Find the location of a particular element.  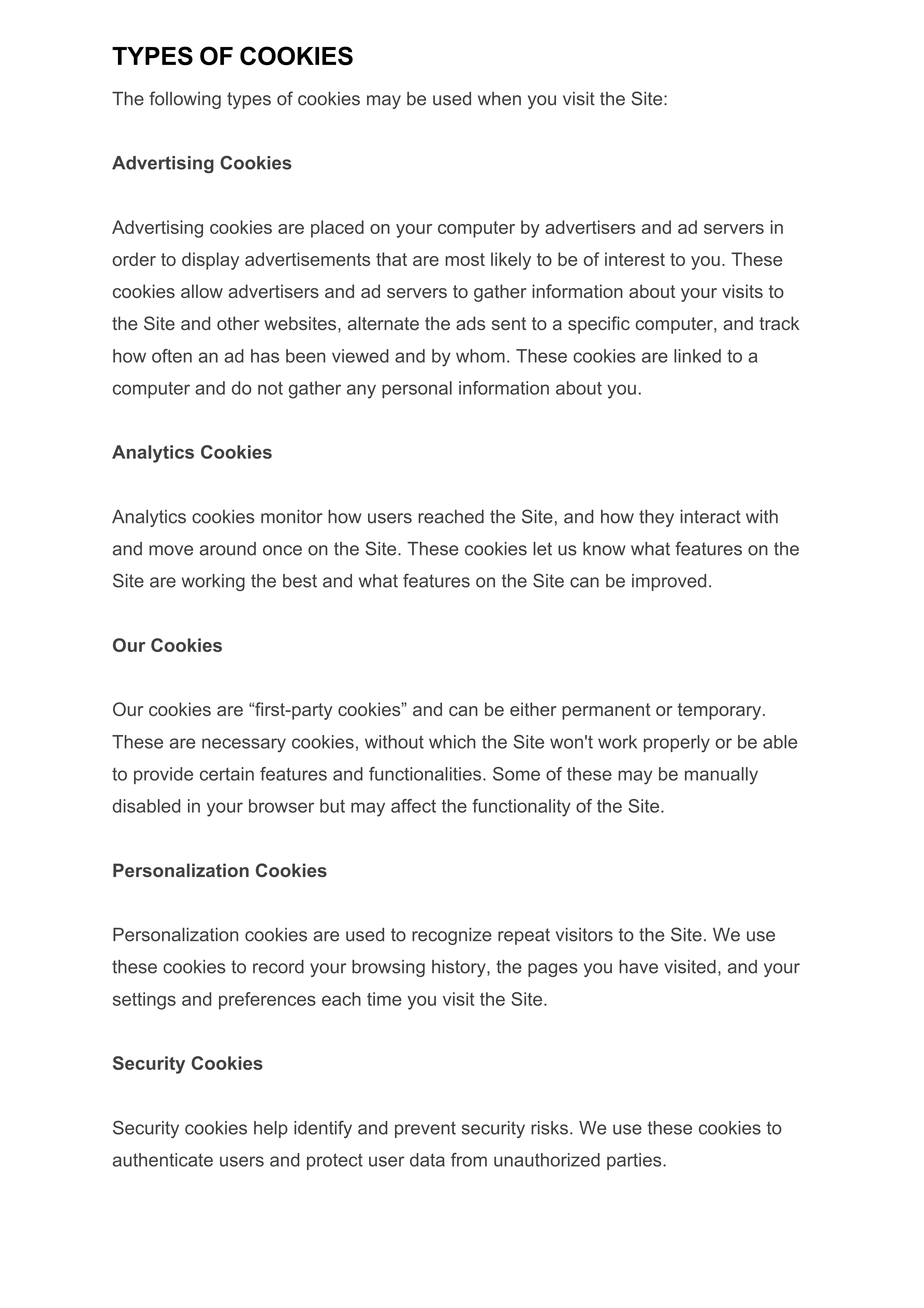

necessary is located at coordinates (244, 745).
